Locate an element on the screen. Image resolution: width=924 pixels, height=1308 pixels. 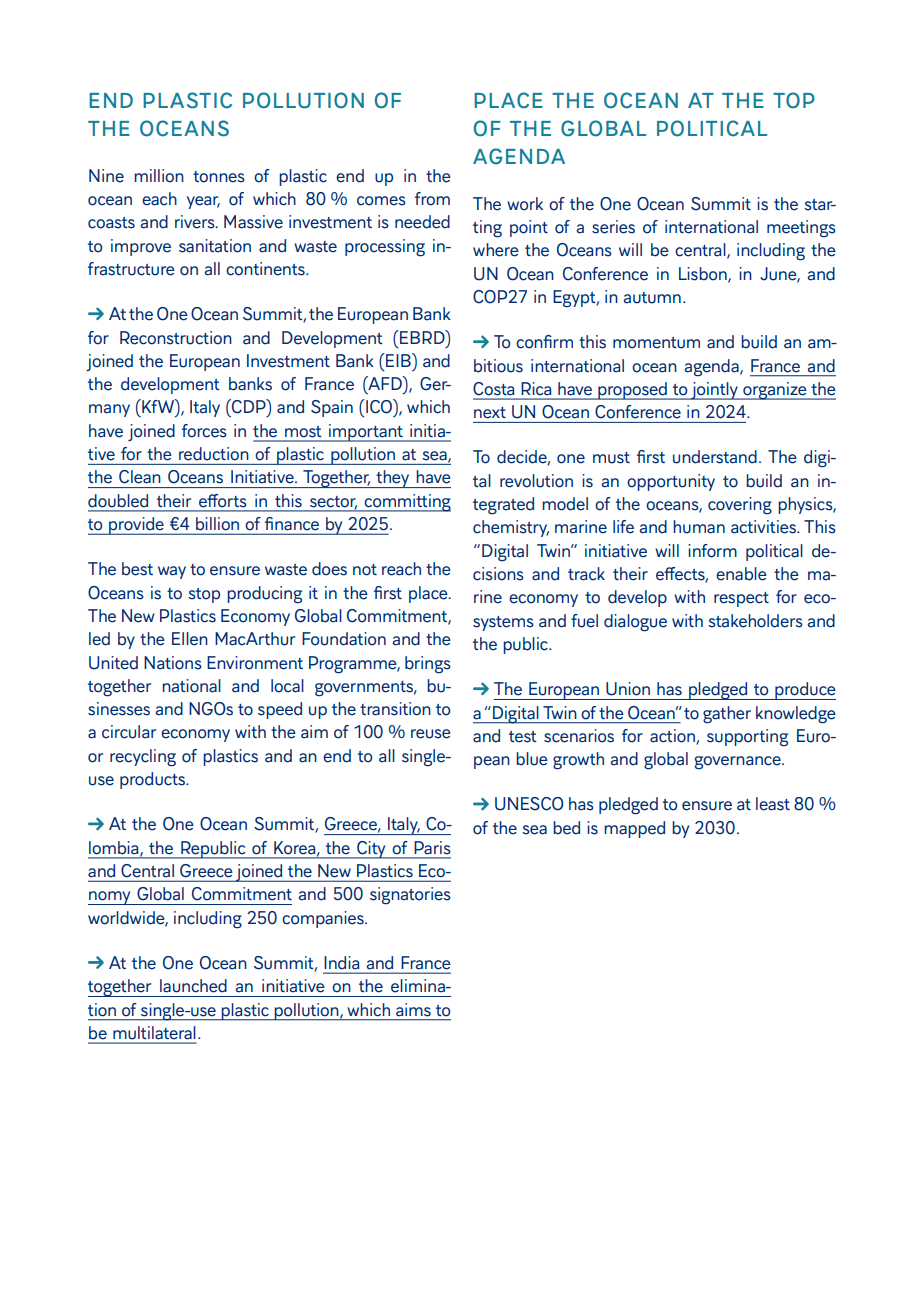
Ellen is located at coordinates (190, 639).
